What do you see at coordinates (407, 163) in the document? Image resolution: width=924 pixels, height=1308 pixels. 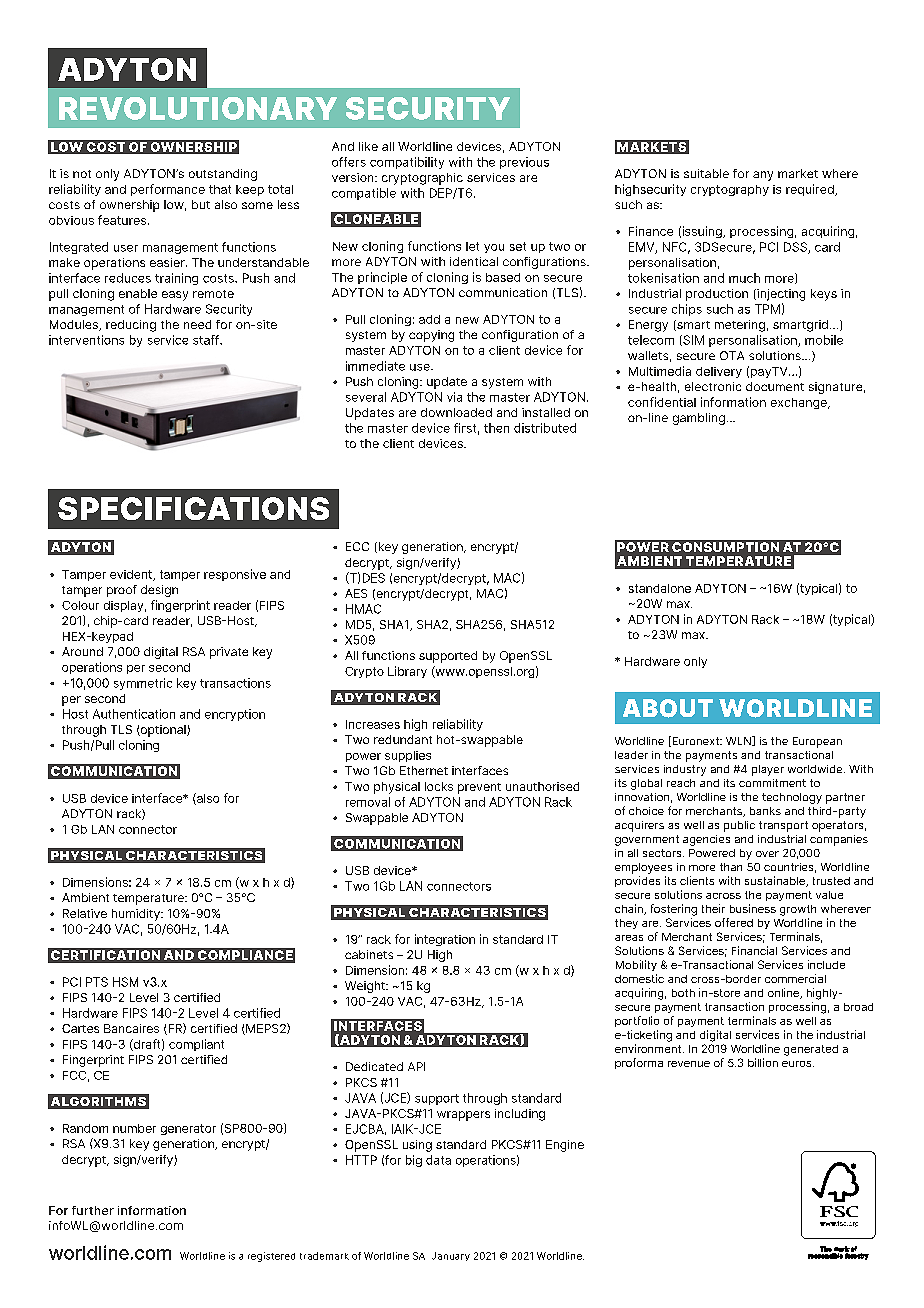 I see `compatibility` at bounding box center [407, 163].
